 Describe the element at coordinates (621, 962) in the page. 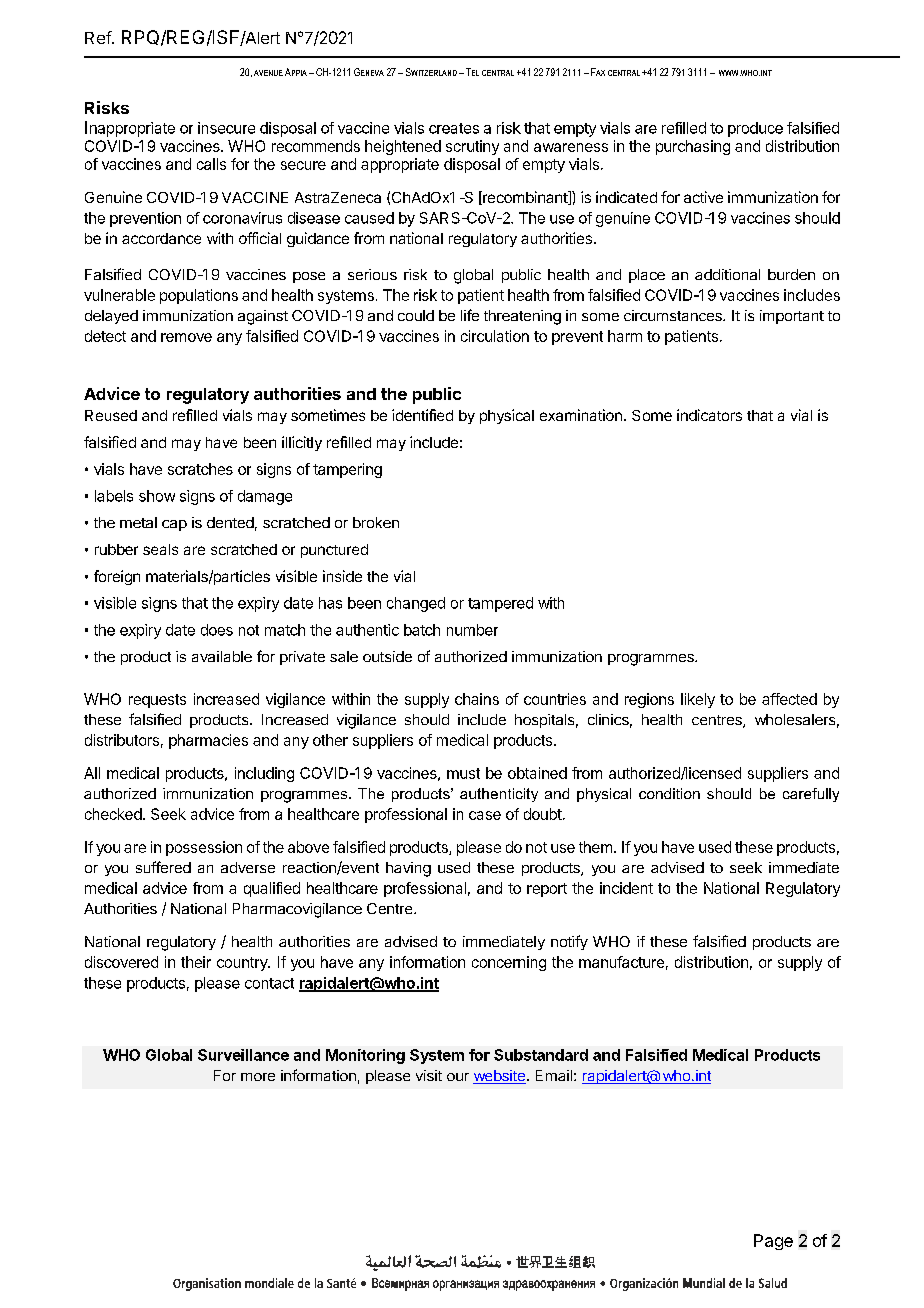

I see `manufacture` at that location.
